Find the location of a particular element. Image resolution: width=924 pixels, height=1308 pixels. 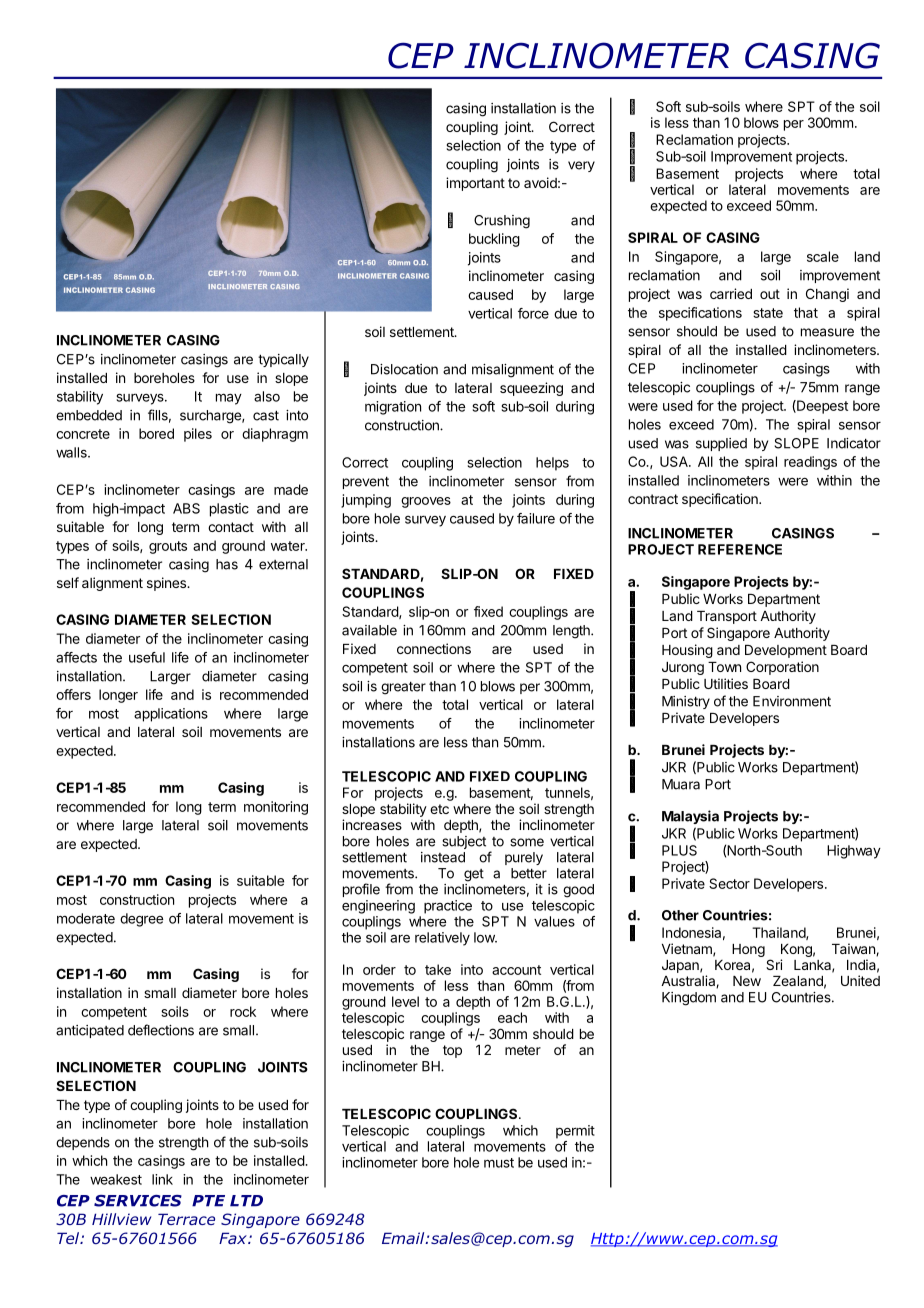

piles is located at coordinates (198, 435).
